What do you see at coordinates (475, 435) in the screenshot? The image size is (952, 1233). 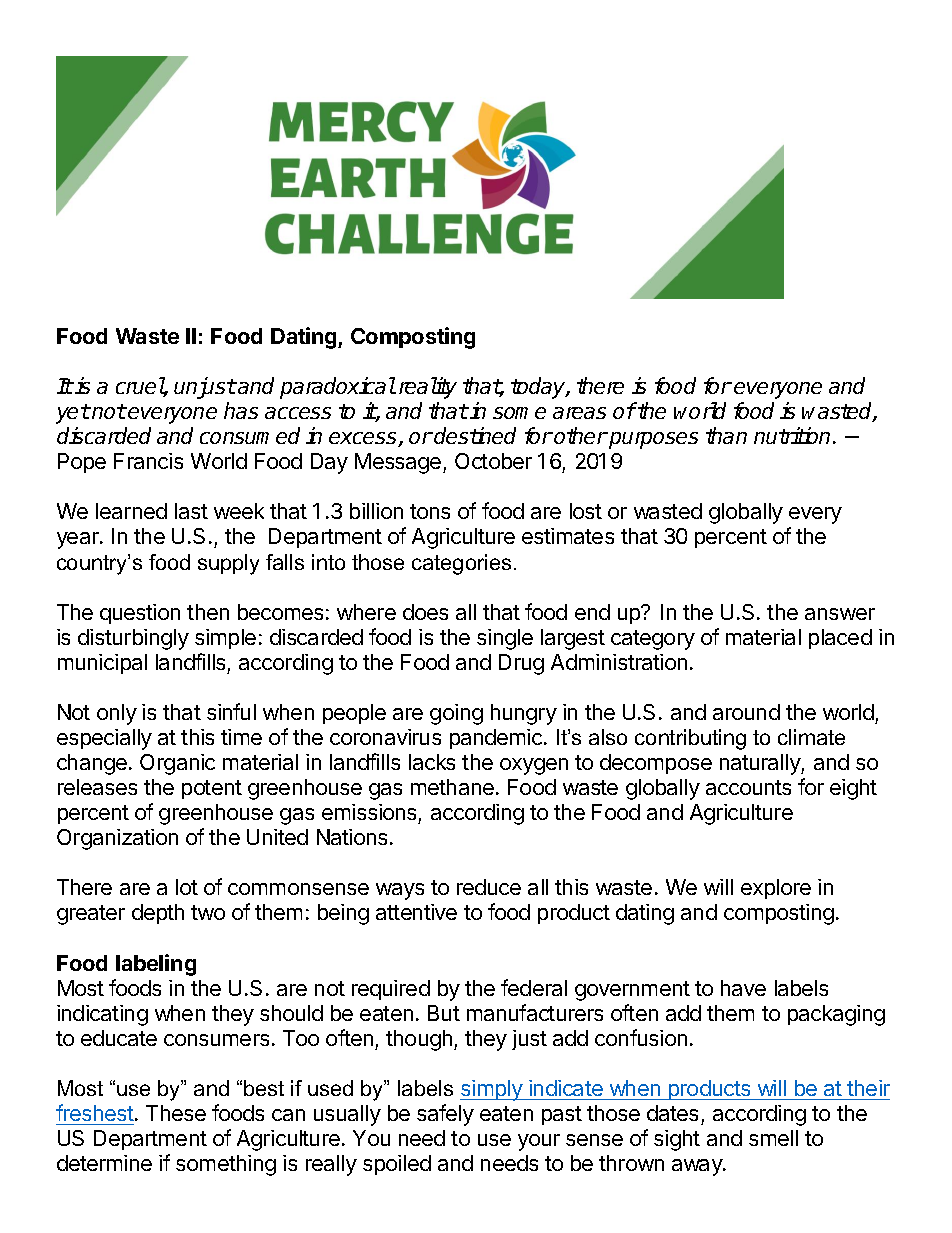 I see `destined` at bounding box center [475, 435].
